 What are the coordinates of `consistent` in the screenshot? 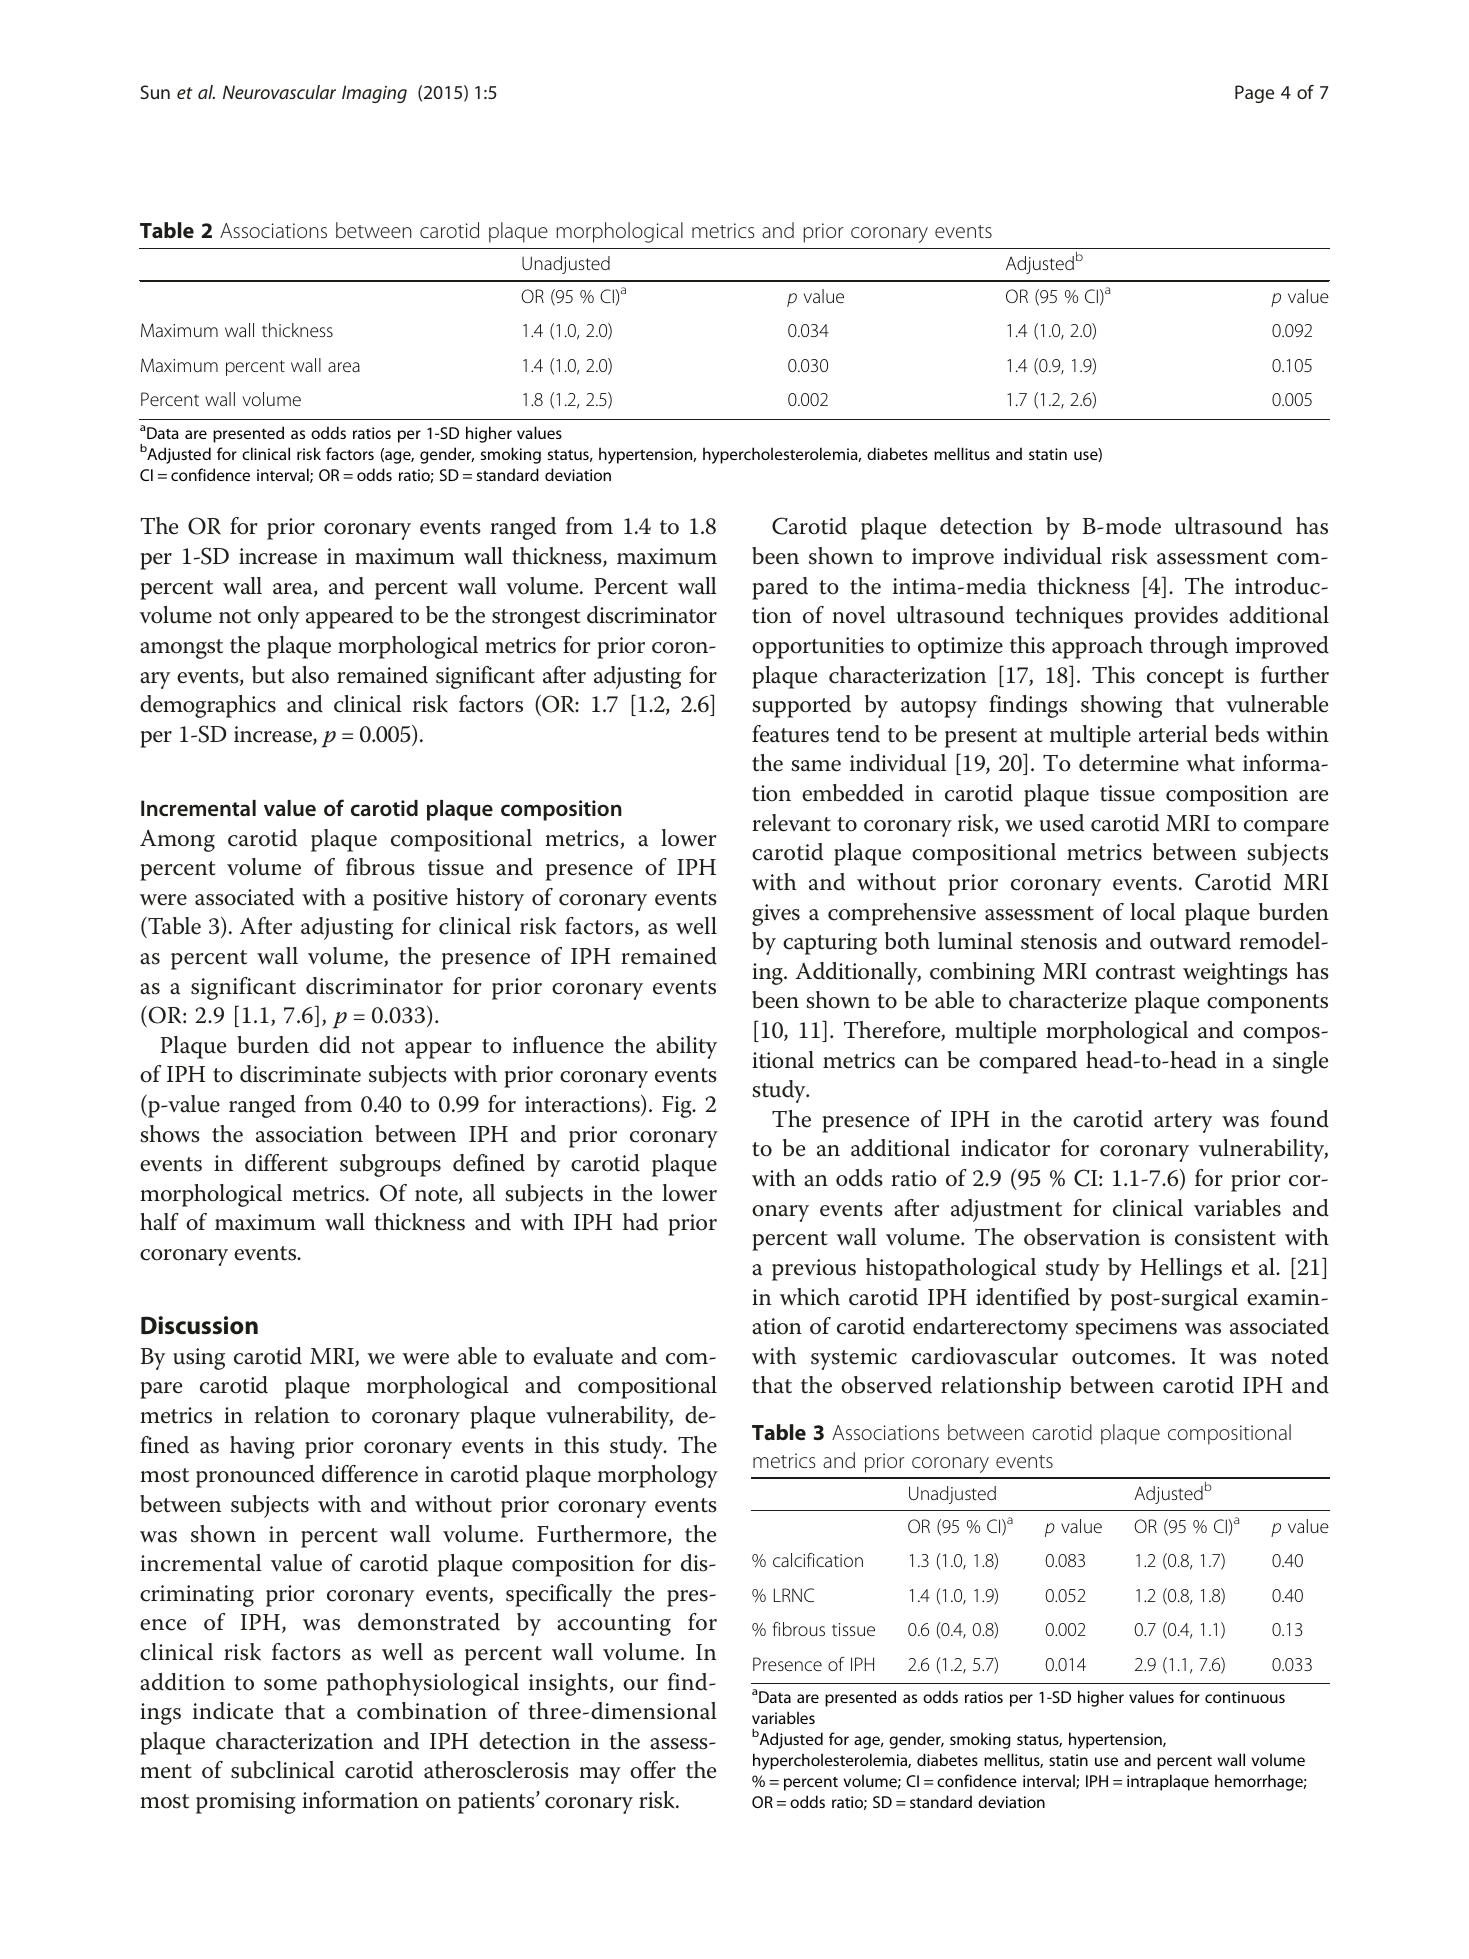 It's located at (1225, 1237).
